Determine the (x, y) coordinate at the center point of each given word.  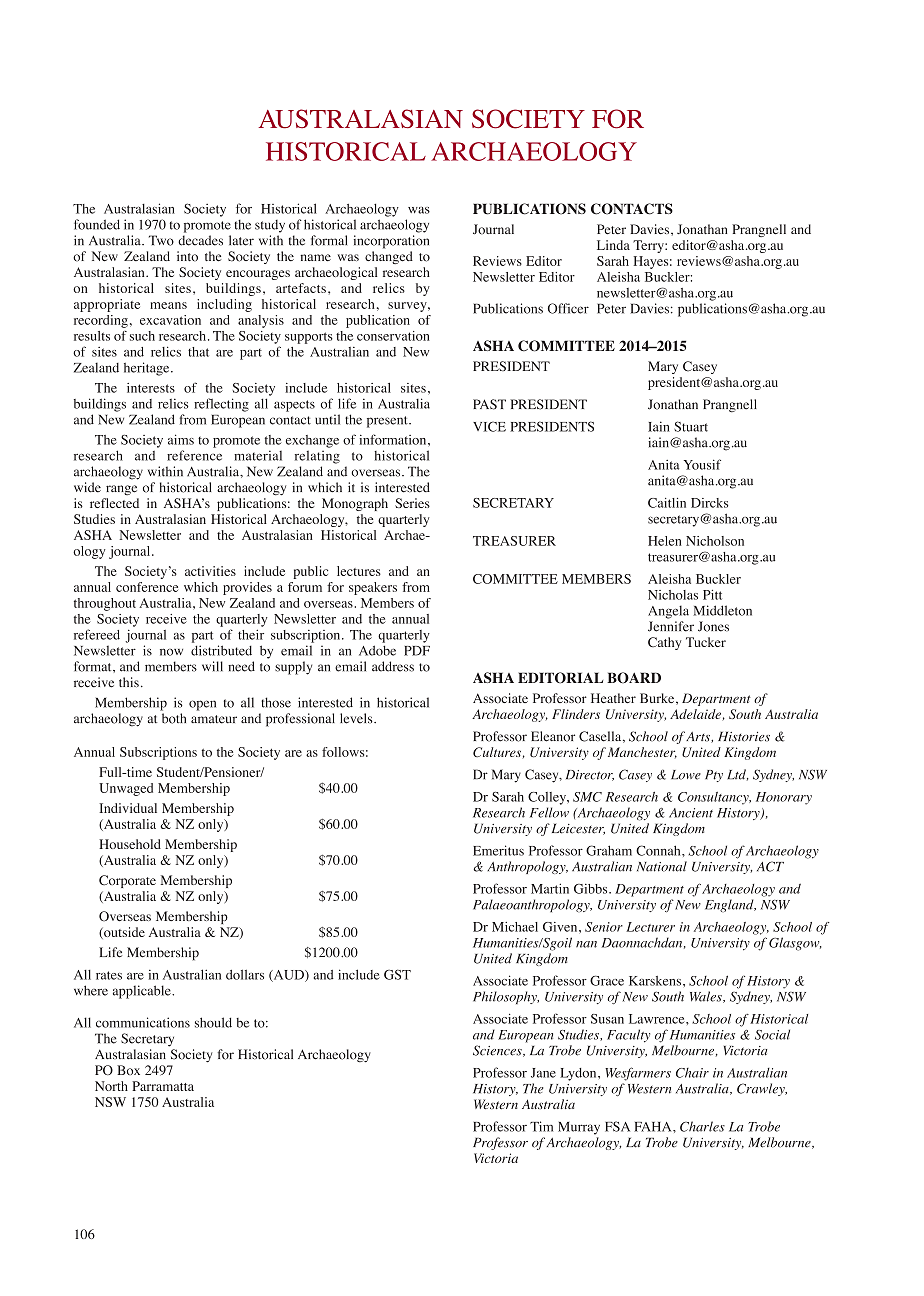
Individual (128, 808)
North (111, 1086)
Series (412, 503)
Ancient (691, 813)
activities (210, 571)
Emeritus (498, 850)
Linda (613, 245)
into (187, 256)
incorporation (391, 242)
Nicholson (715, 541)
